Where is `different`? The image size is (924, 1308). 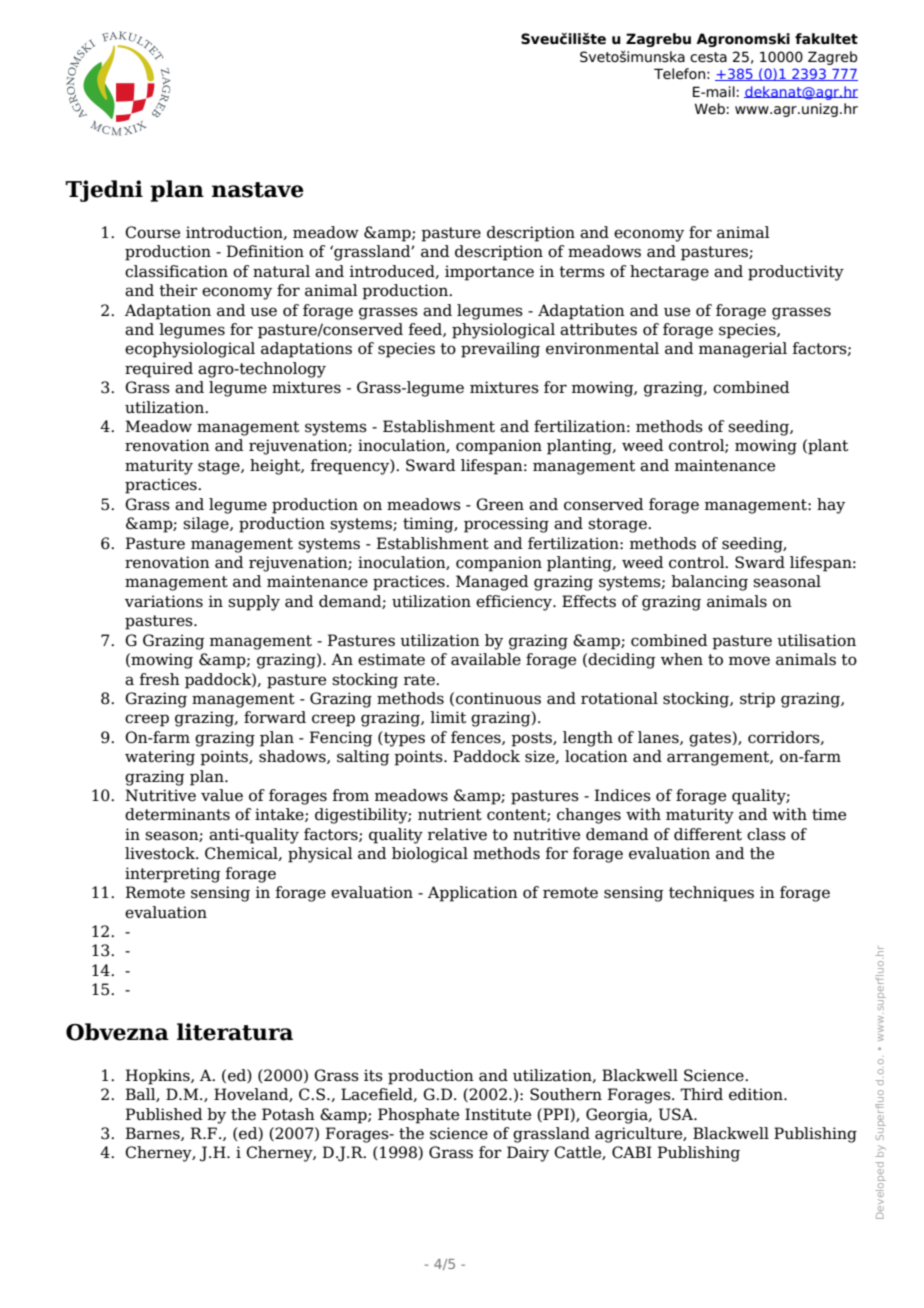 different is located at coordinates (708, 834).
